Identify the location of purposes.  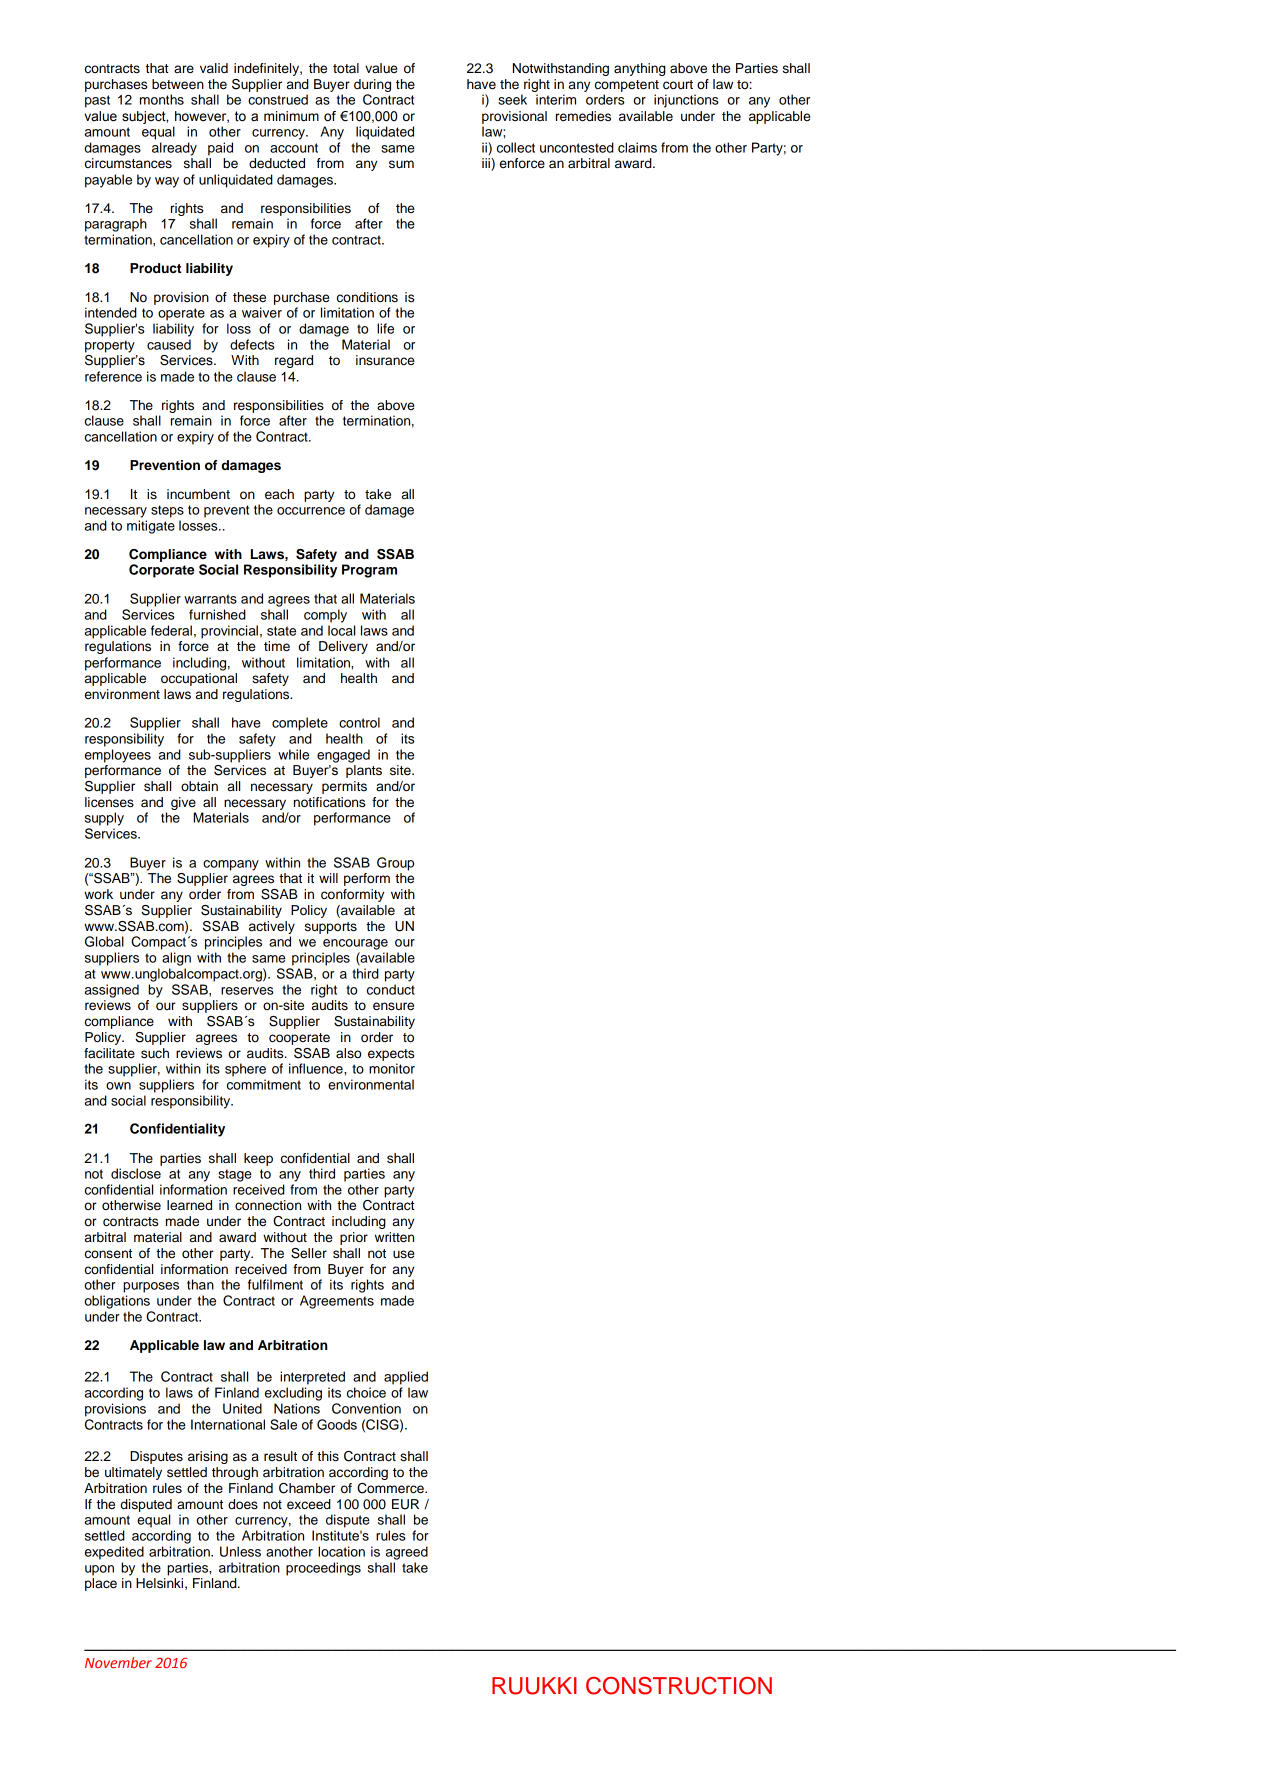
(151, 1287).
